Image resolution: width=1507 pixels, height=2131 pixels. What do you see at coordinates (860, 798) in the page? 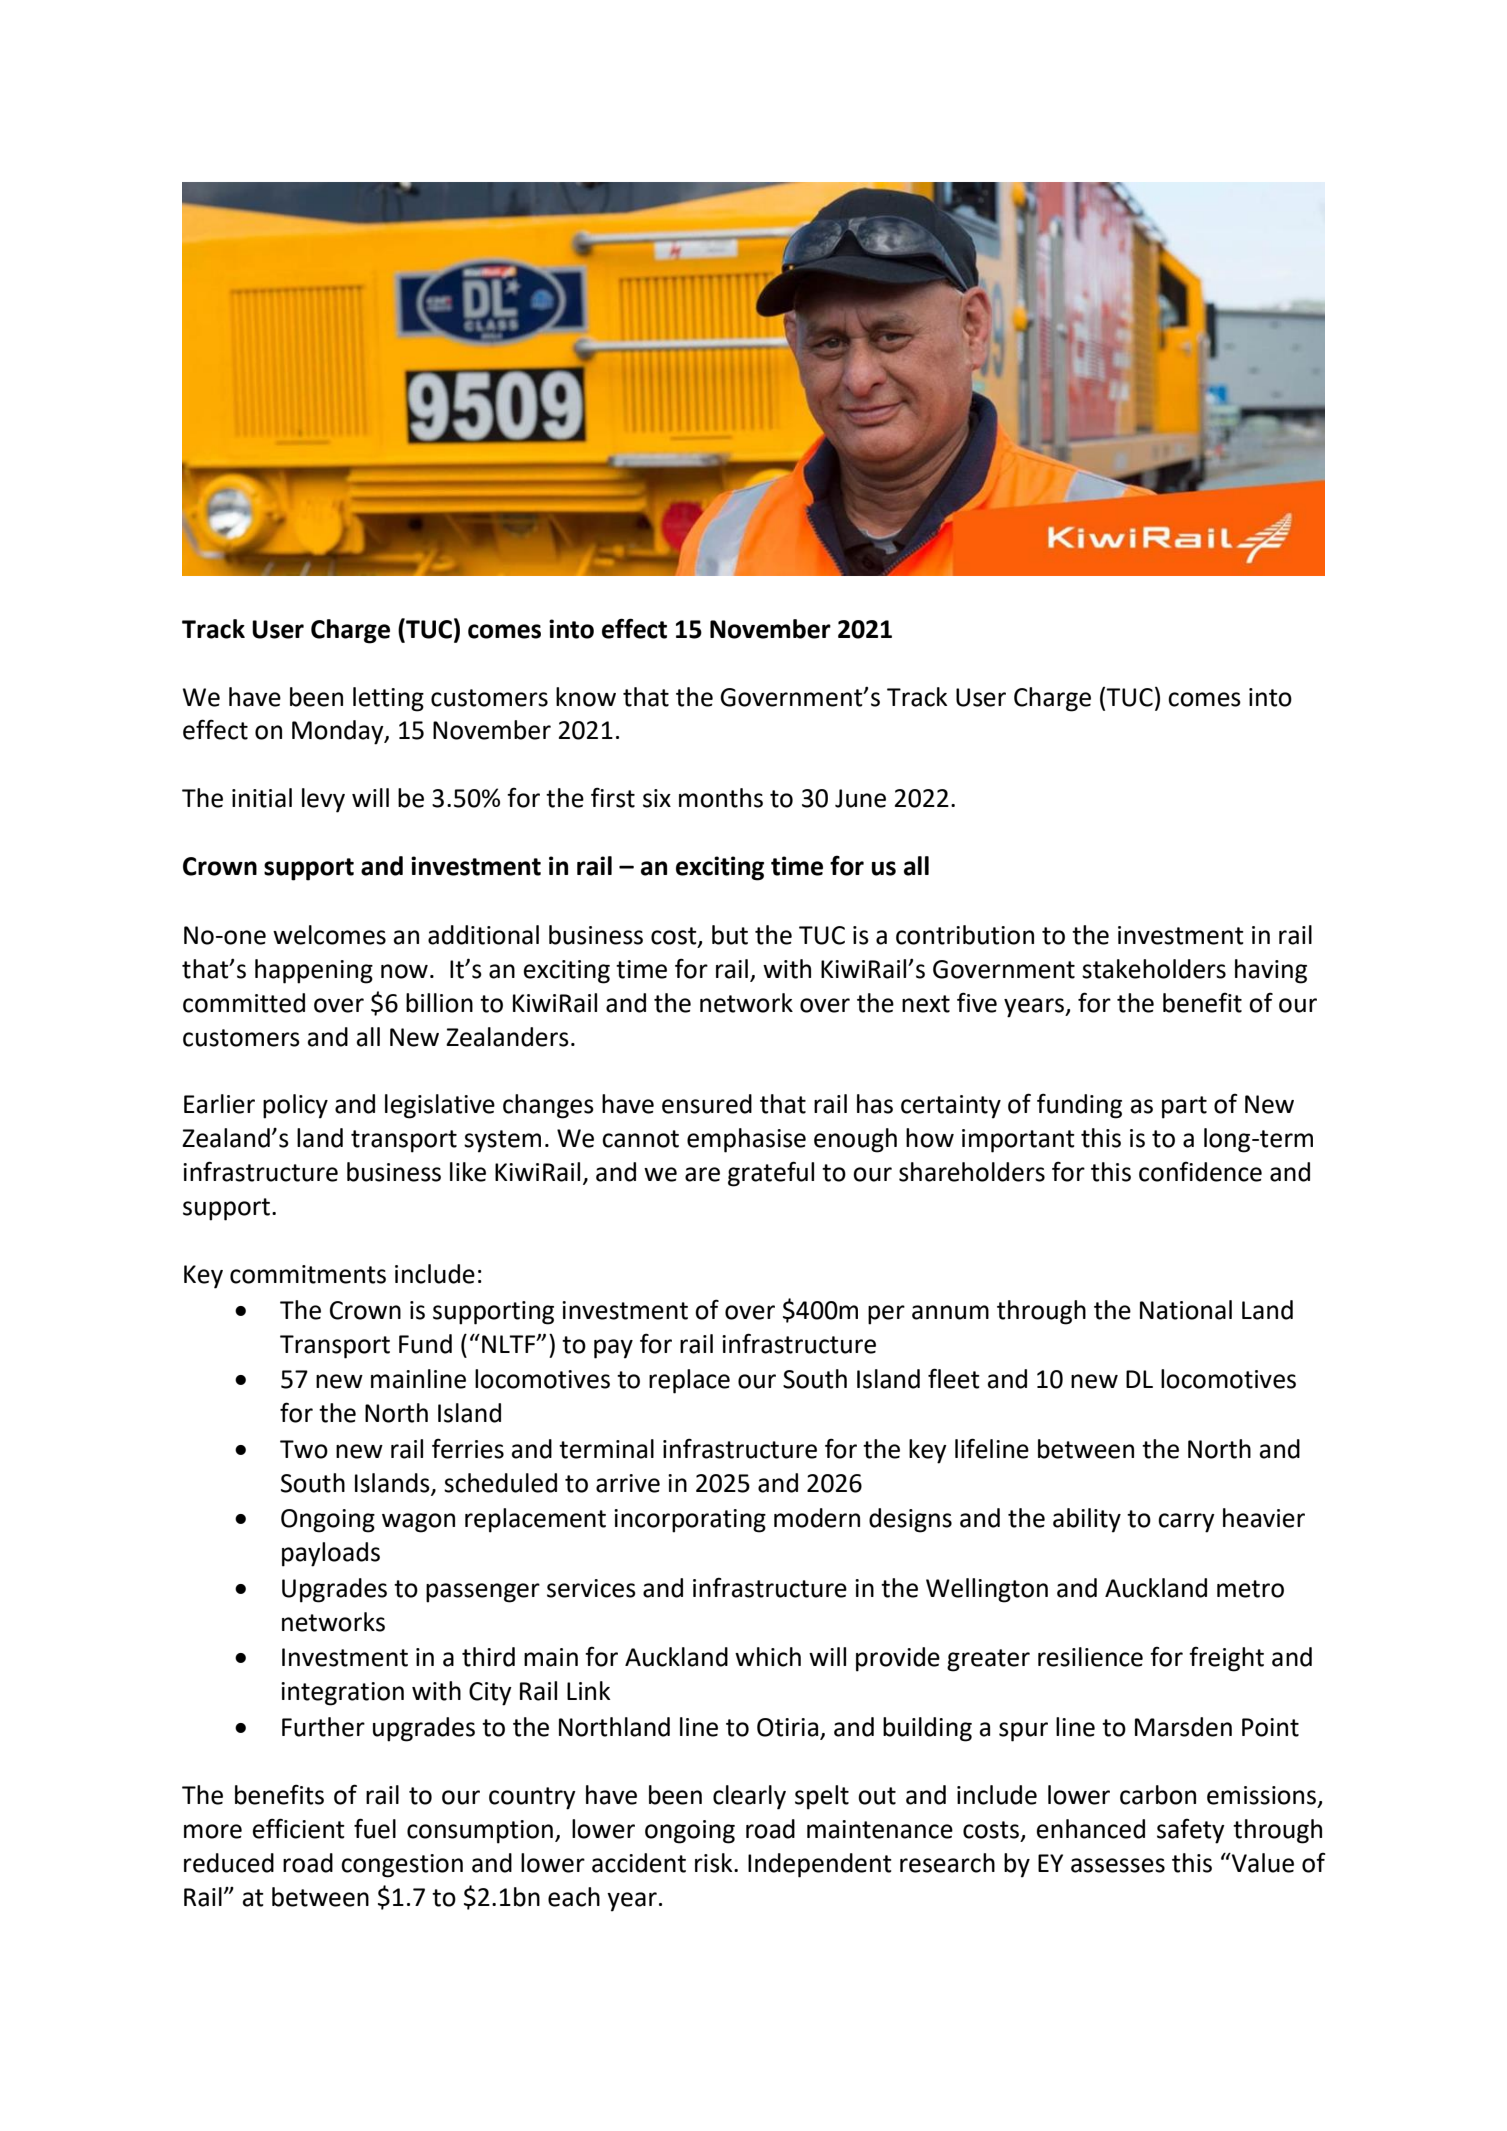
I see `June` at bounding box center [860, 798].
